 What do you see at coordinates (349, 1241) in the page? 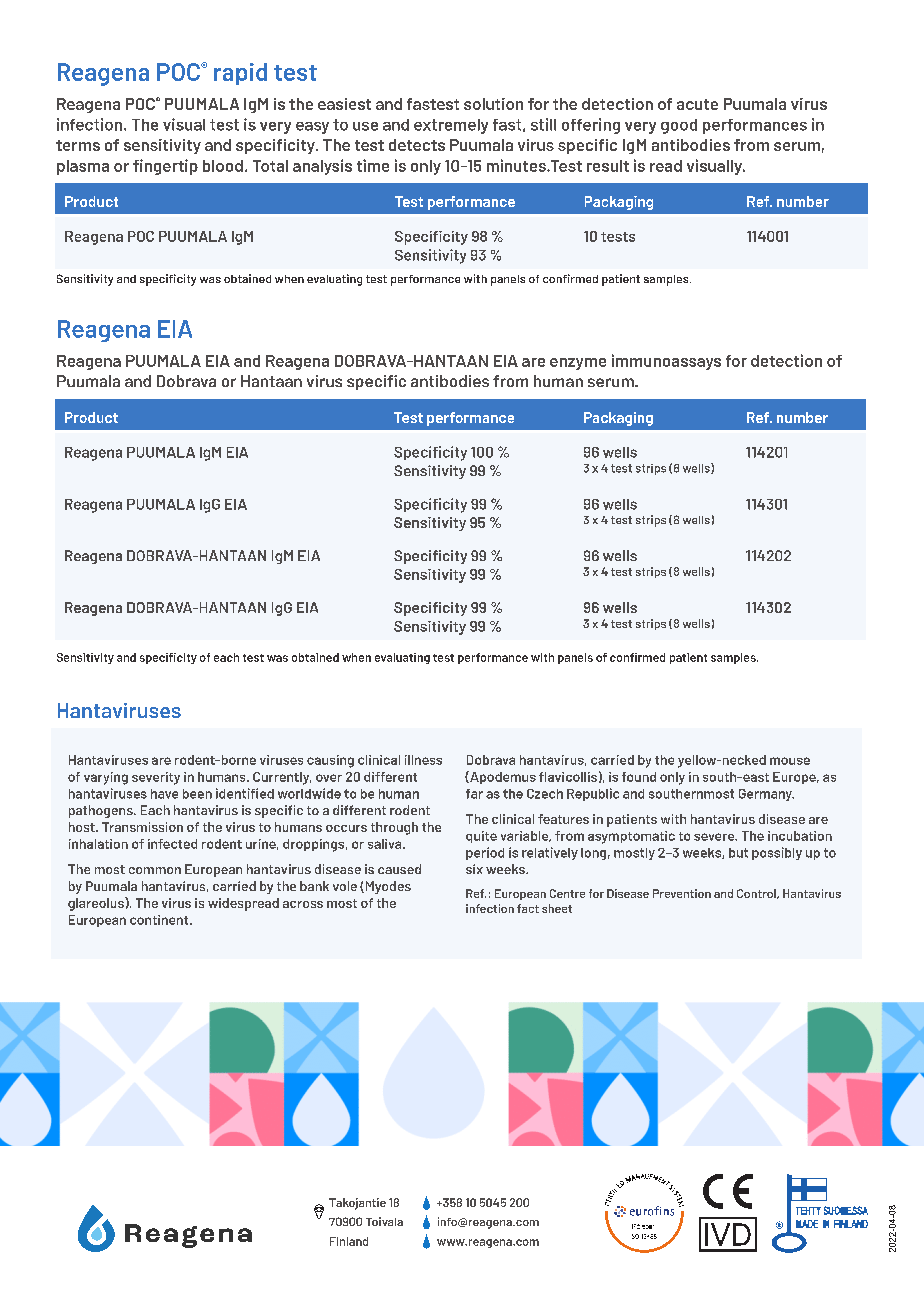
I see `Finland` at bounding box center [349, 1241].
